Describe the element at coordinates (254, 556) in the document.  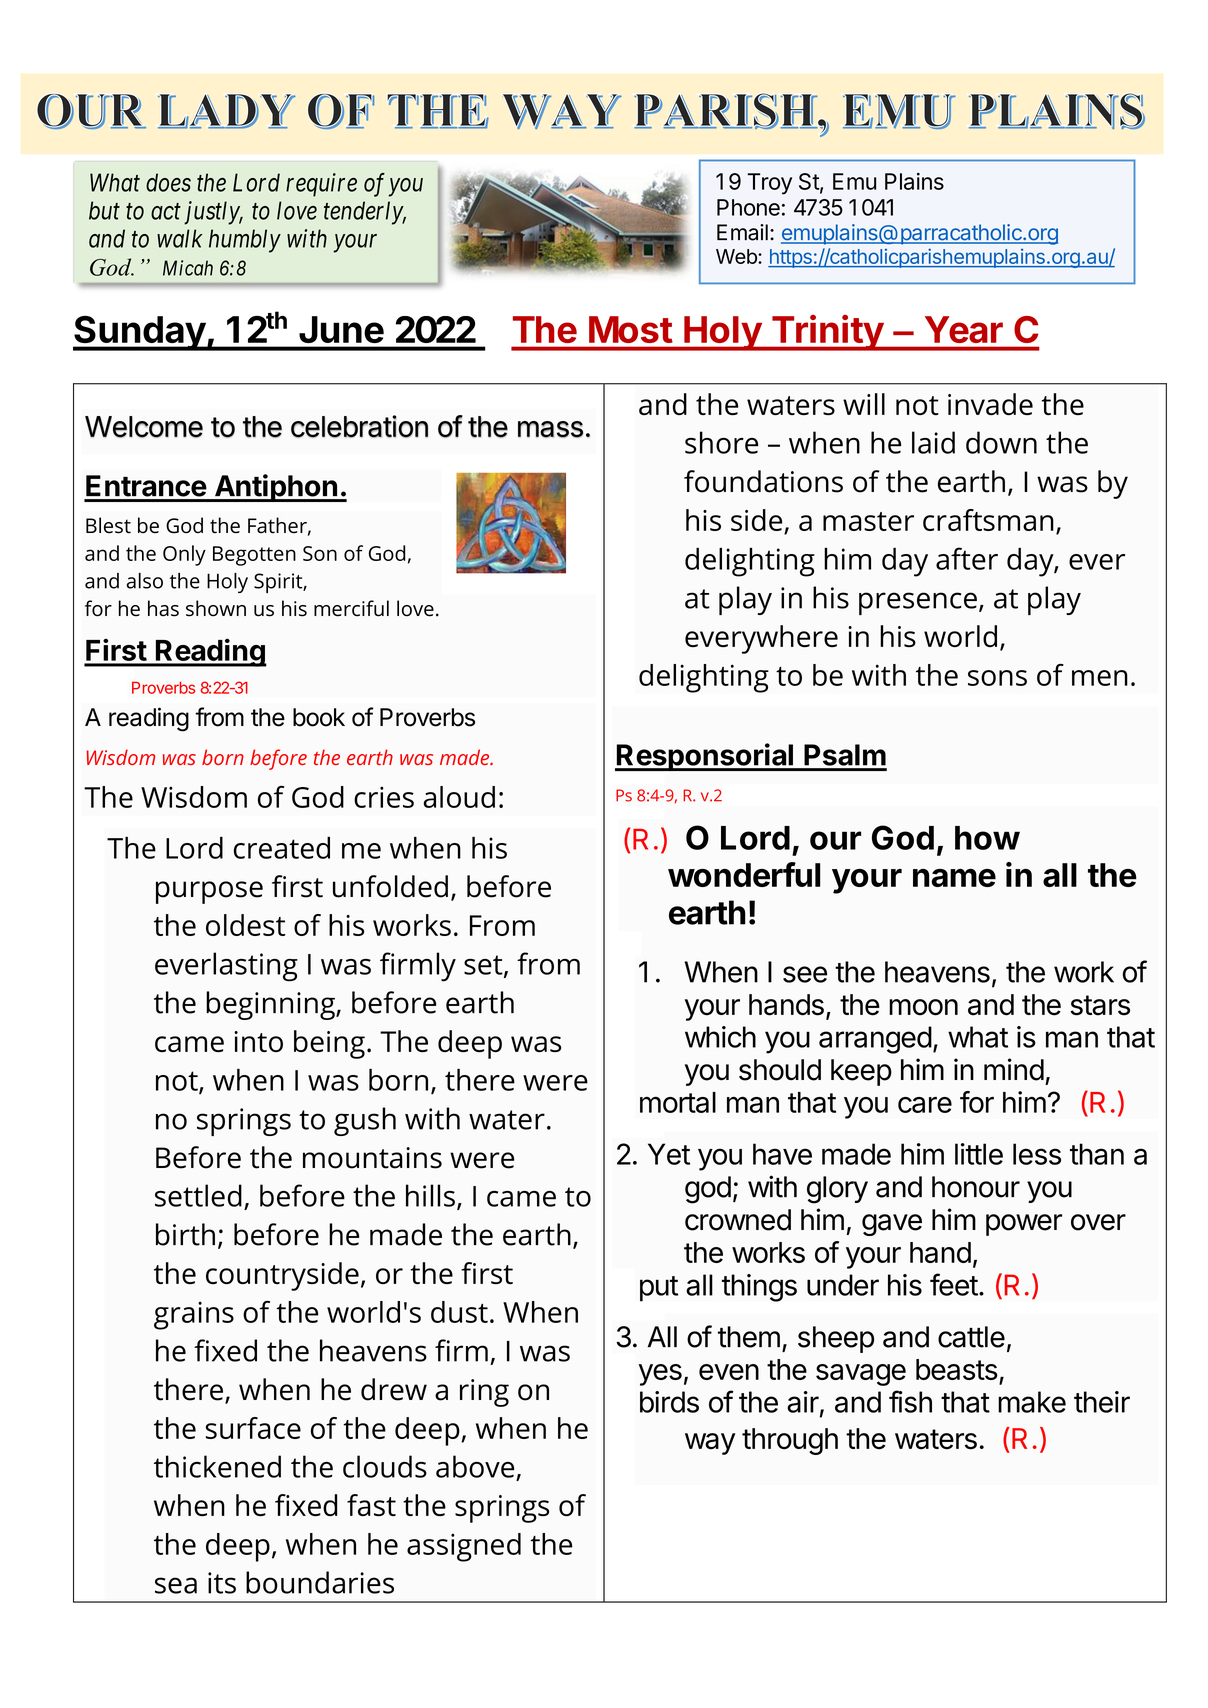
I see `Begotten` at that location.
